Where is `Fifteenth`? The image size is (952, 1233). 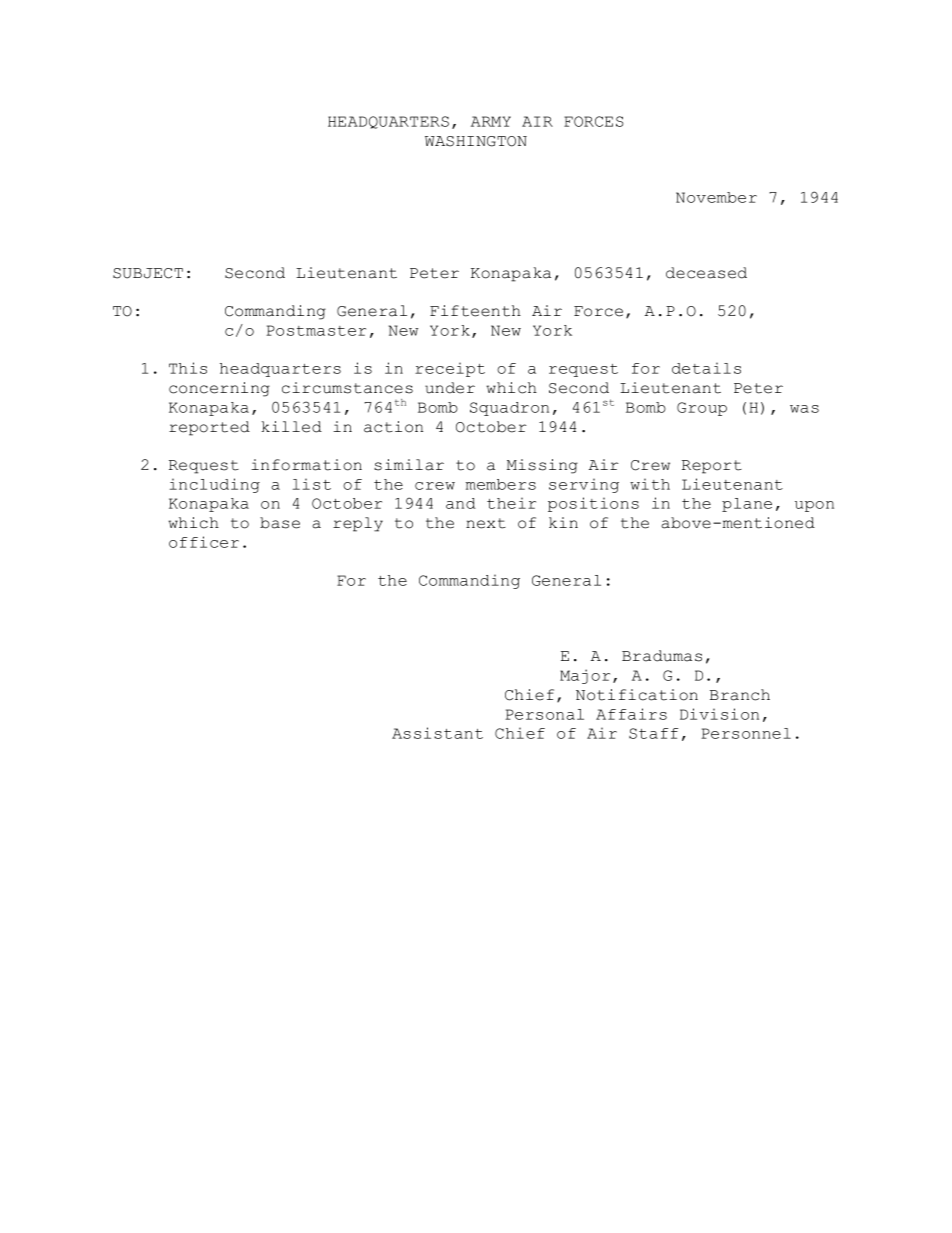 Fifteenth is located at coordinates (475, 311).
